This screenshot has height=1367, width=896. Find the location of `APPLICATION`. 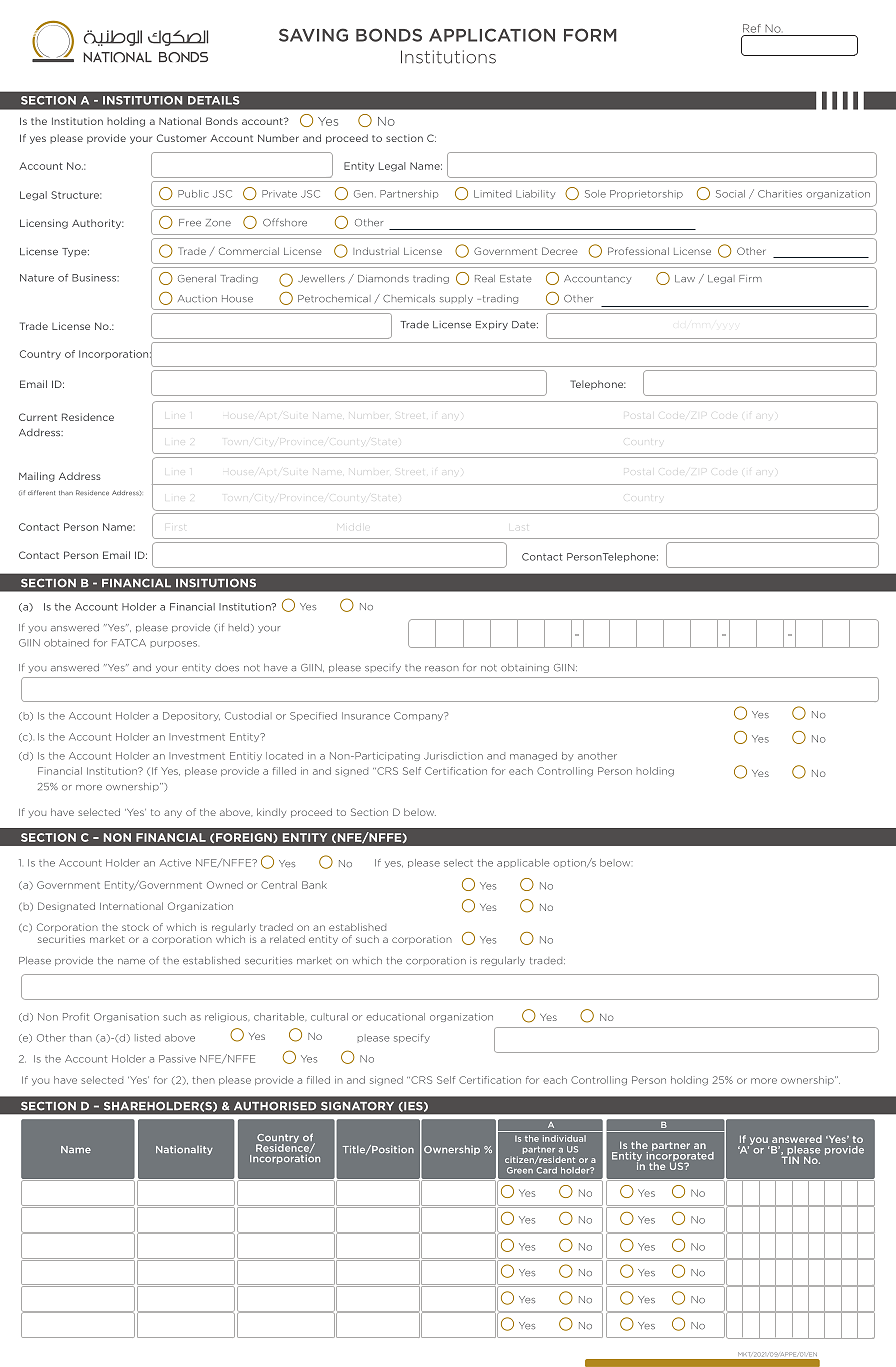

APPLICATION is located at coordinates (492, 35).
